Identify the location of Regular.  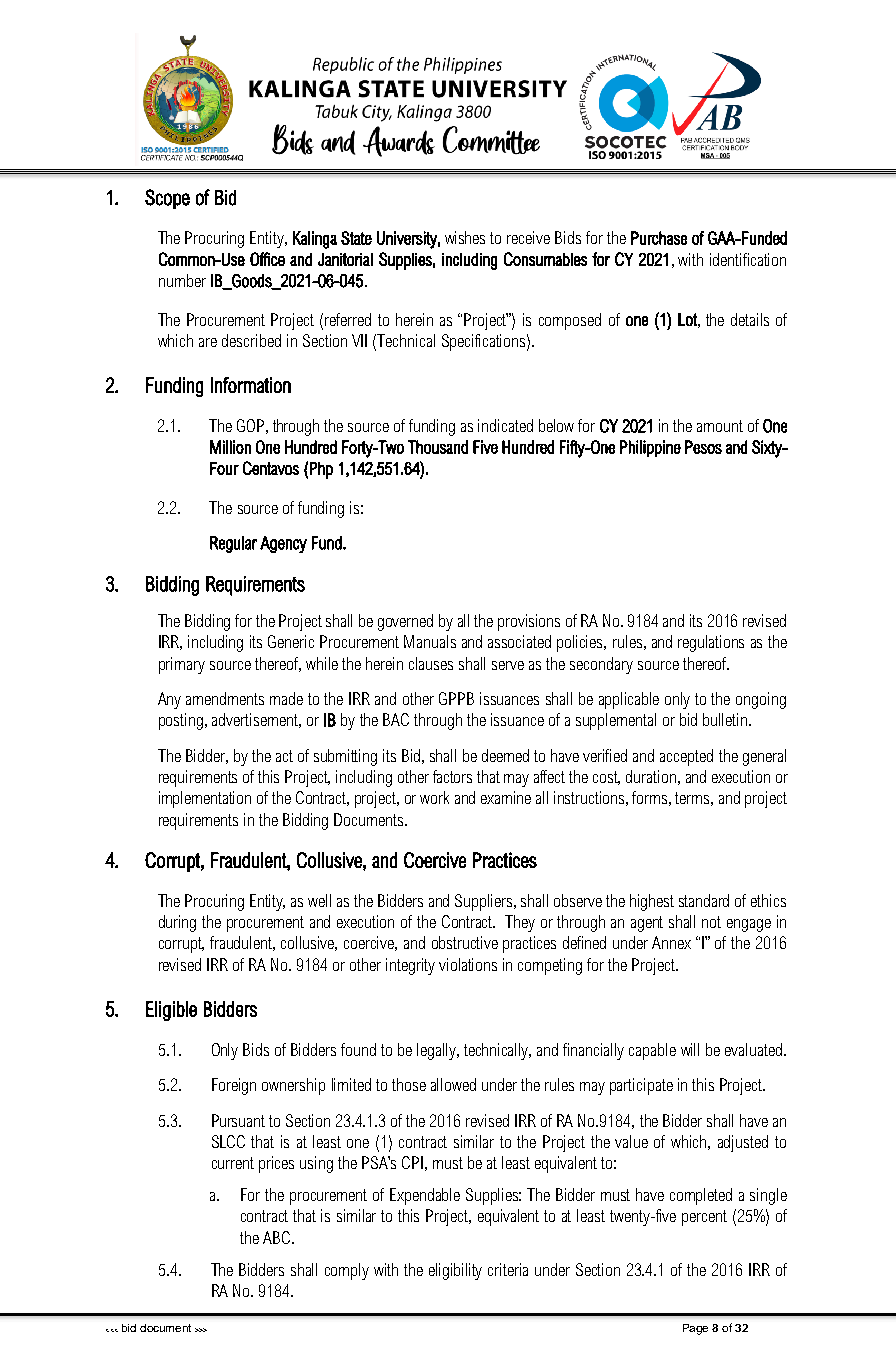
(233, 544).
